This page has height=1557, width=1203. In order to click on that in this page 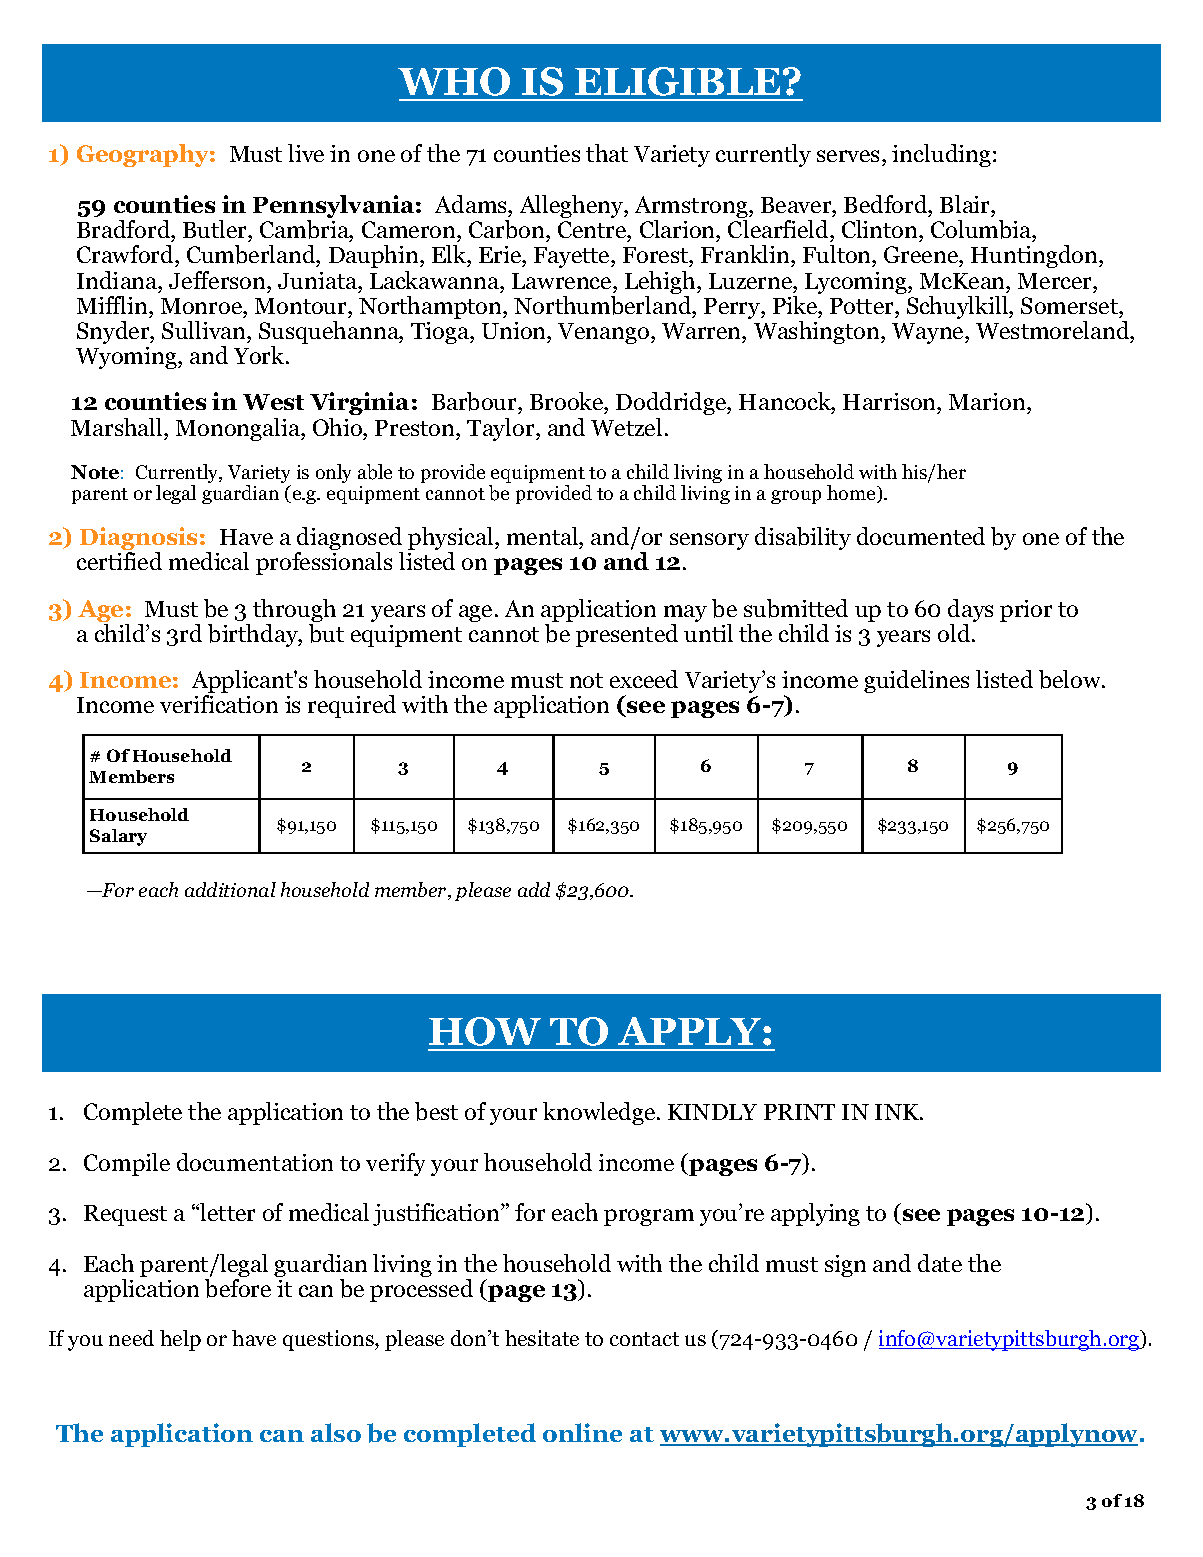, I will do `click(607, 153)`.
